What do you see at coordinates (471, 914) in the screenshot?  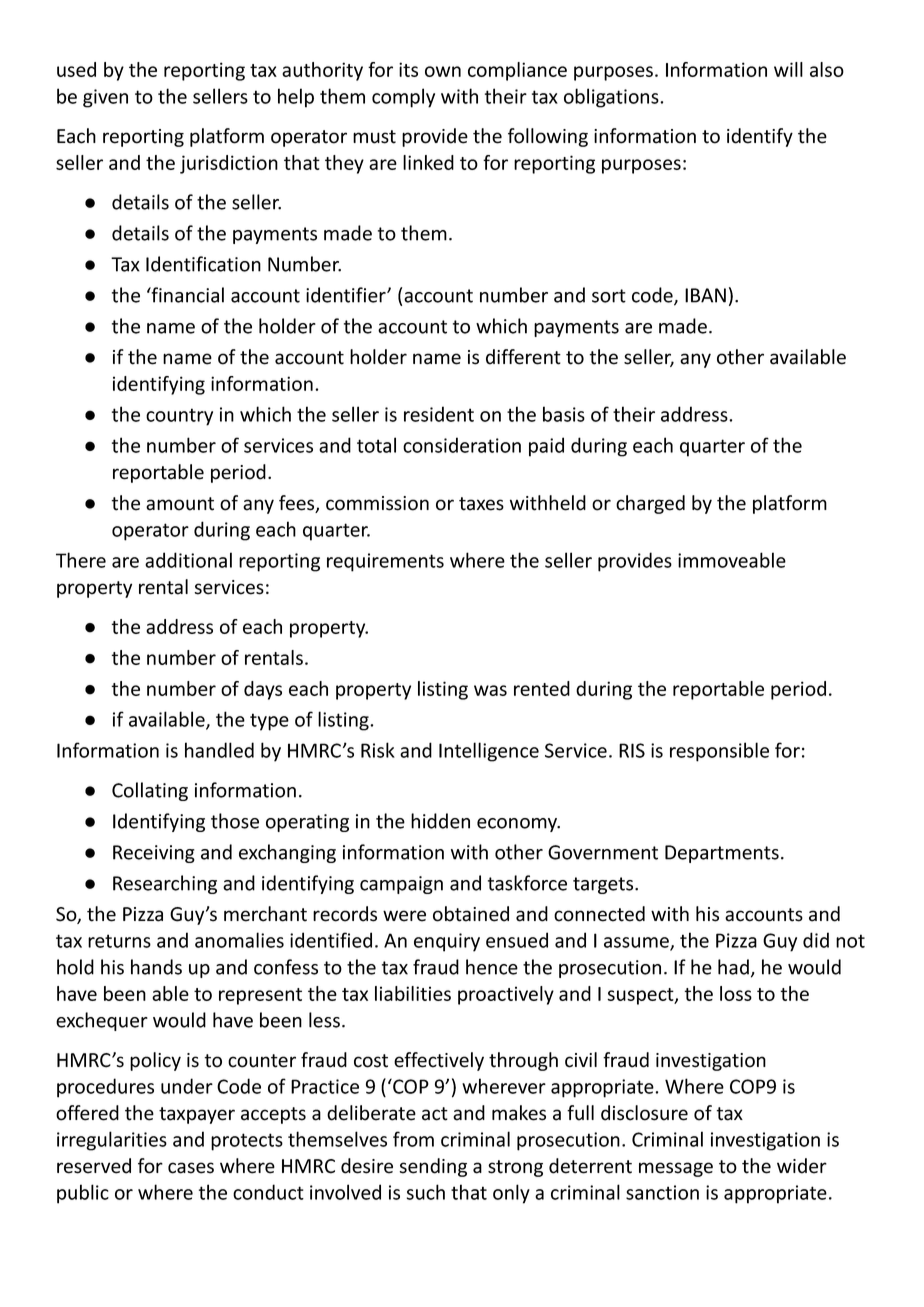 I see `obtained` at bounding box center [471, 914].
